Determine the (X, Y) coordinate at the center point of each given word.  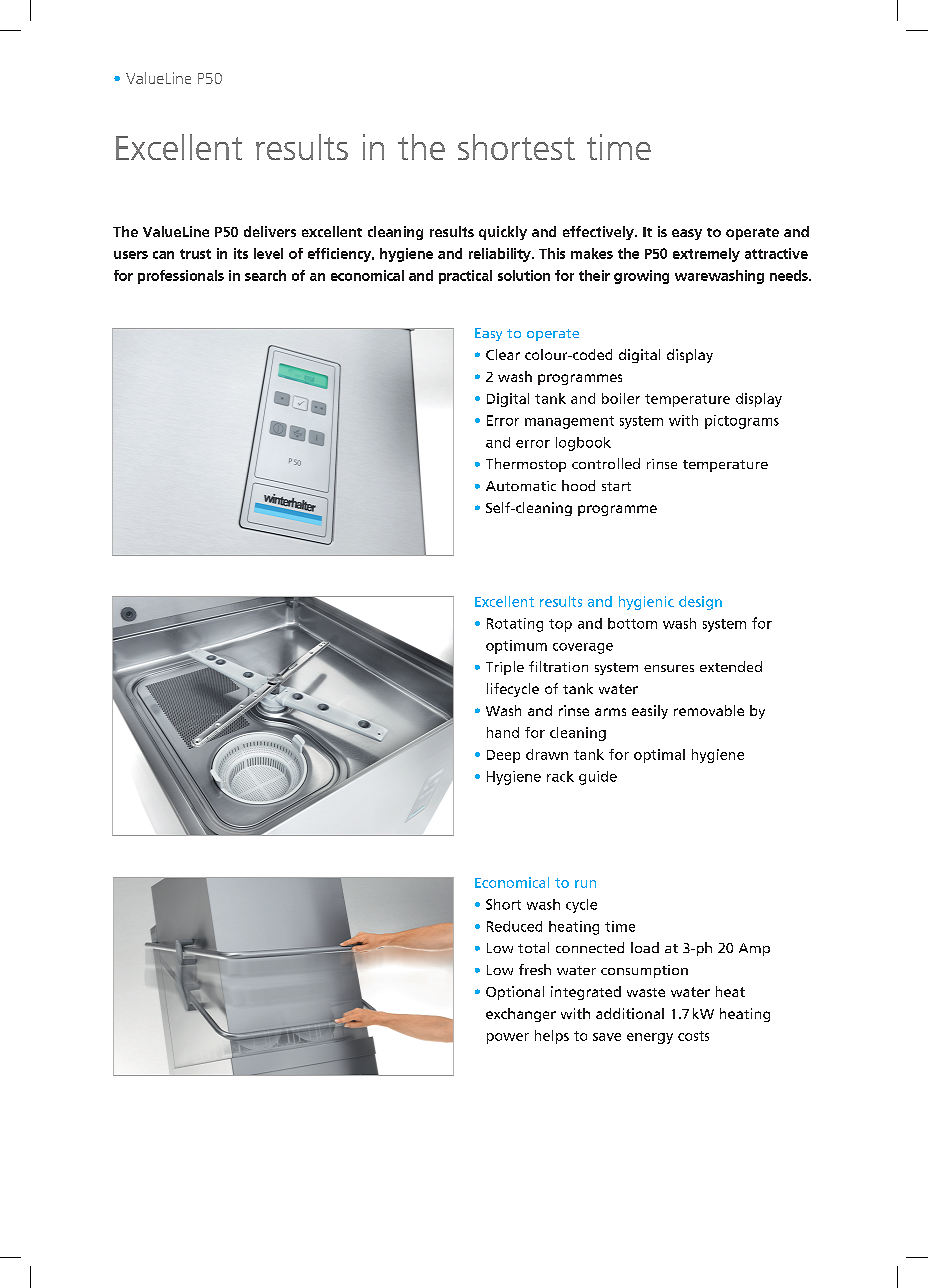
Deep (503, 756)
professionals (181, 277)
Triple (505, 668)
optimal (659, 756)
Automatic (521, 486)
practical (465, 277)
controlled (606, 463)
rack (560, 776)
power (508, 1038)
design (700, 603)
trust (195, 254)
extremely (706, 255)
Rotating (515, 625)
